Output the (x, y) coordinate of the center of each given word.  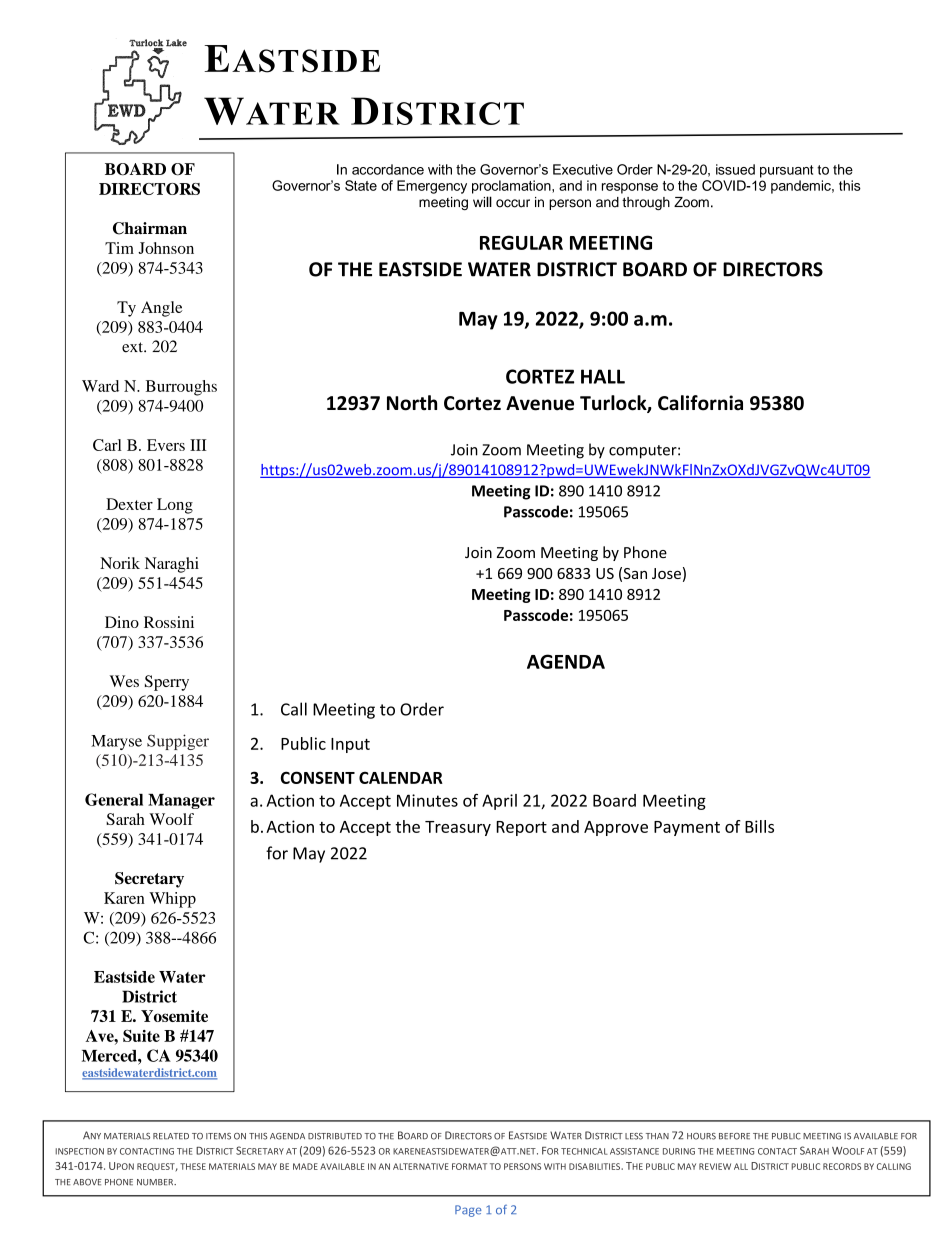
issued (735, 169)
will (482, 201)
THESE (193, 1166)
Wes (124, 681)
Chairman (150, 228)
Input (350, 745)
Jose (666, 573)
